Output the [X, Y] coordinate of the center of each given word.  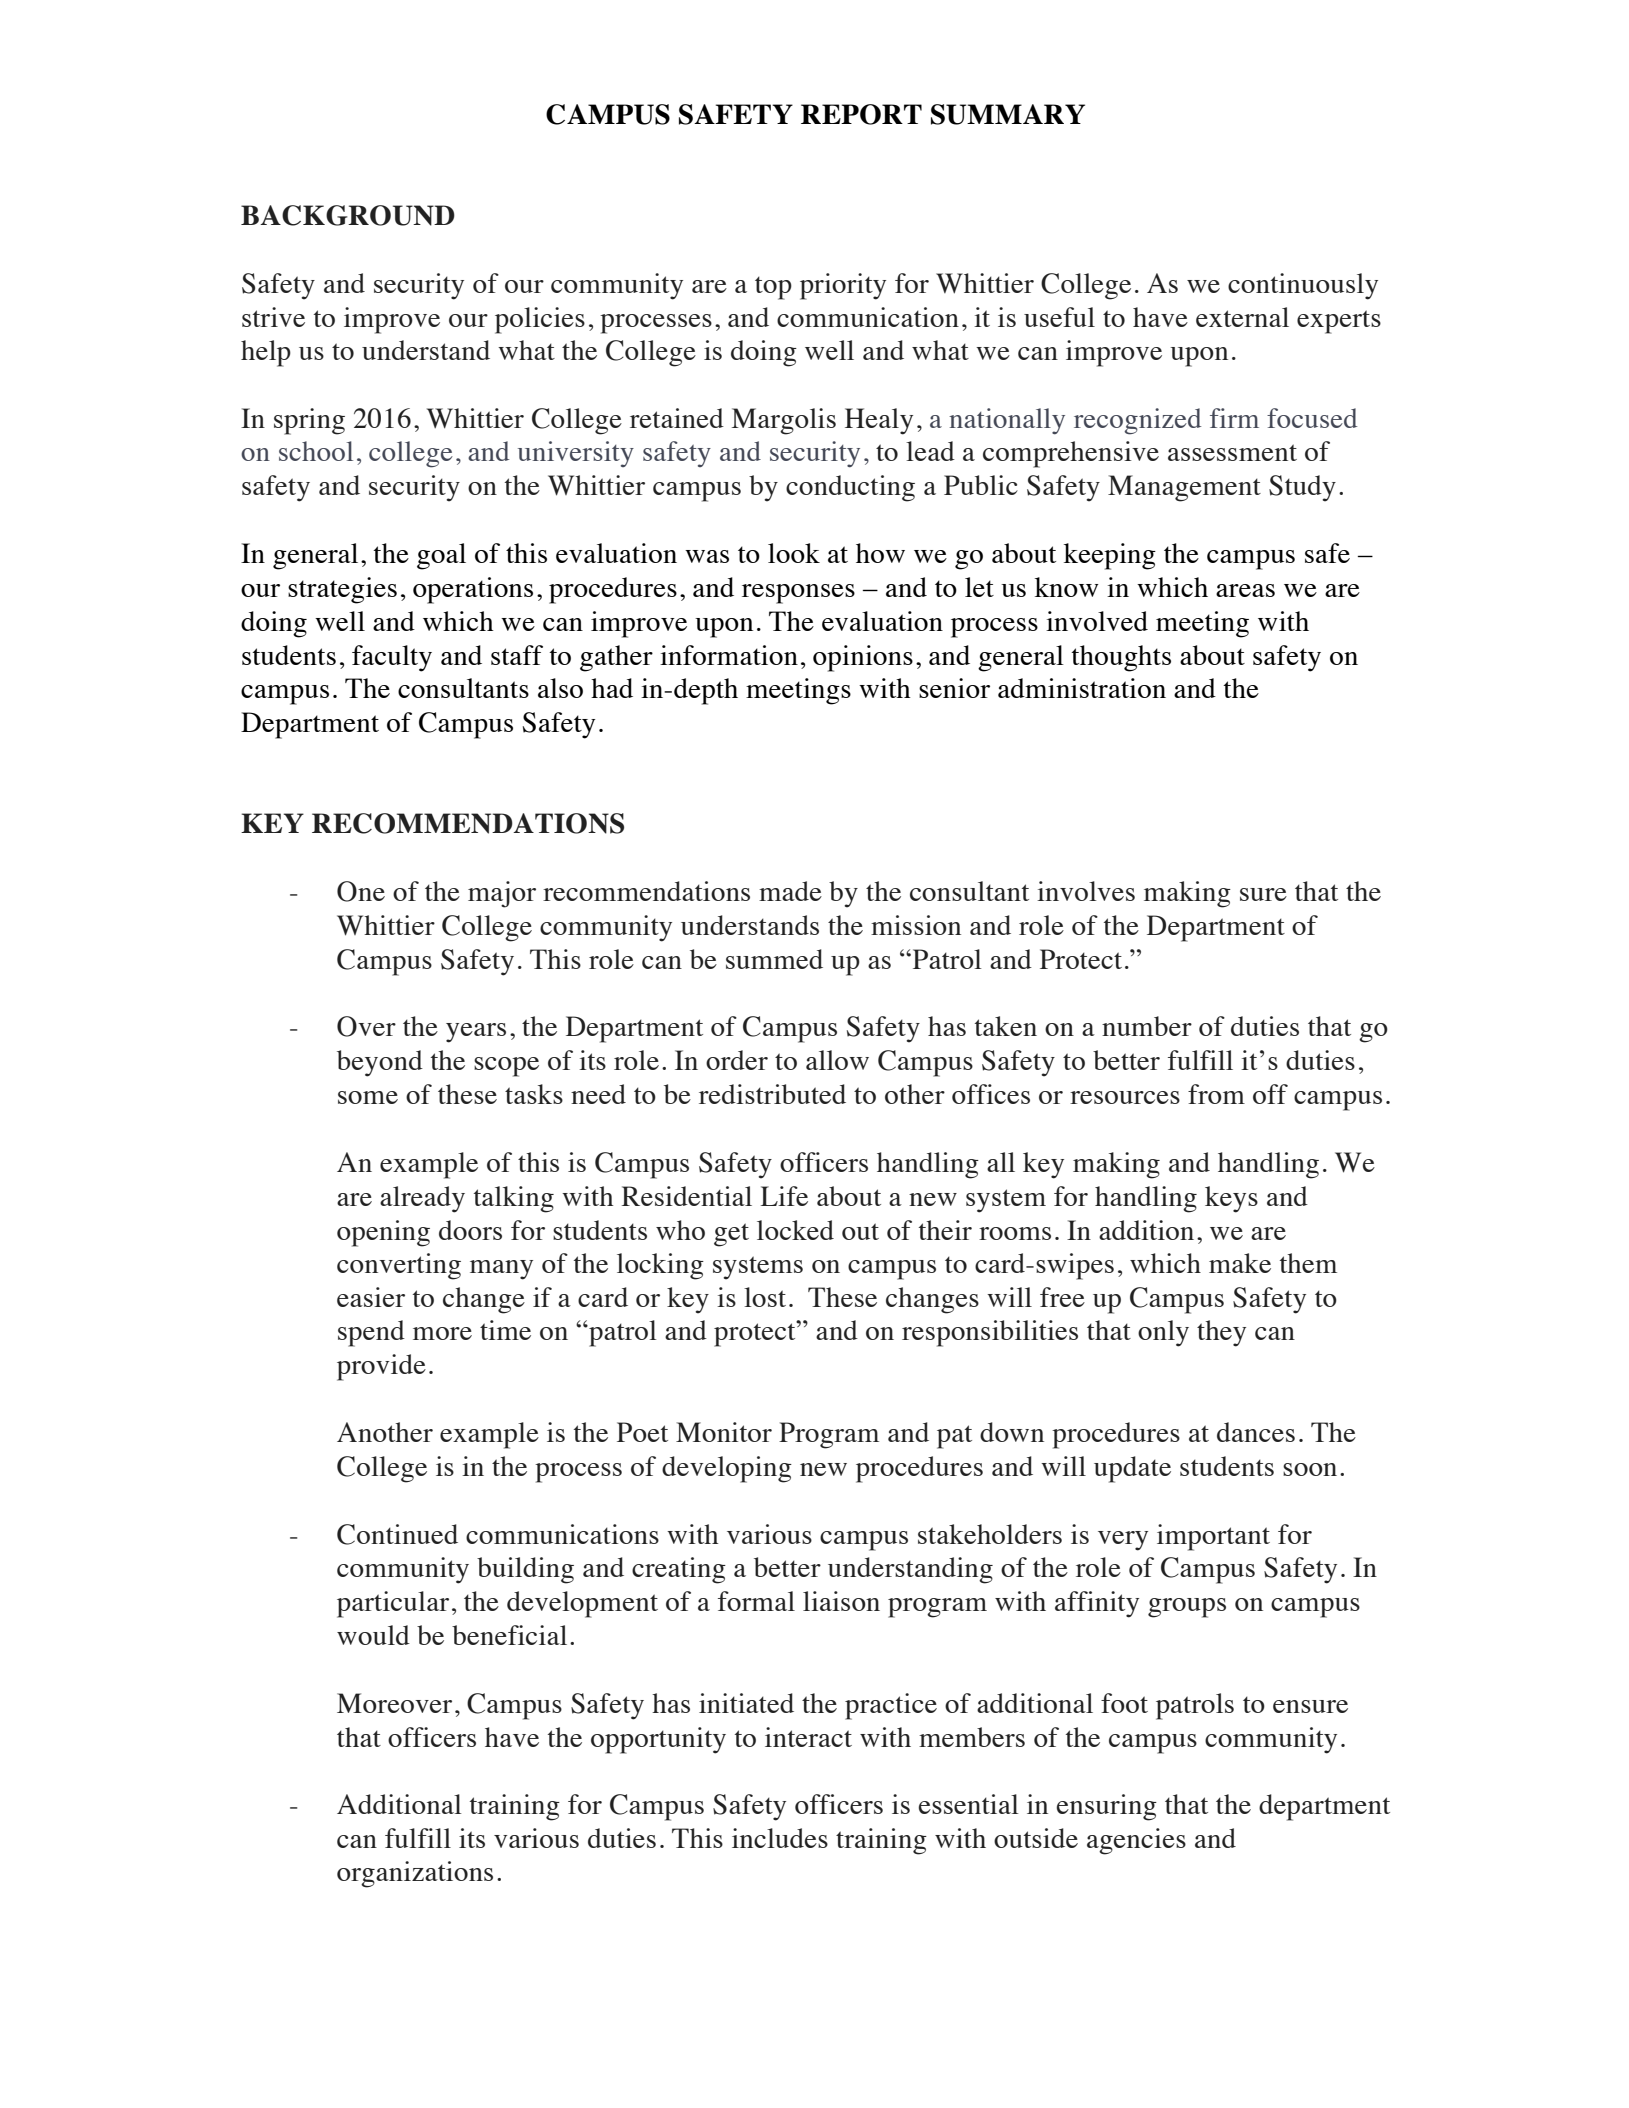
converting [399, 1266]
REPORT [861, 114]
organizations [415, 1874]
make [1240, 1263]
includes [780, 1838]
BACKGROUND [348, 215]
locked [795, 1230]
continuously [1303, 286]
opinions [863, 658]
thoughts [1121, 658]
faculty [392, 658]
